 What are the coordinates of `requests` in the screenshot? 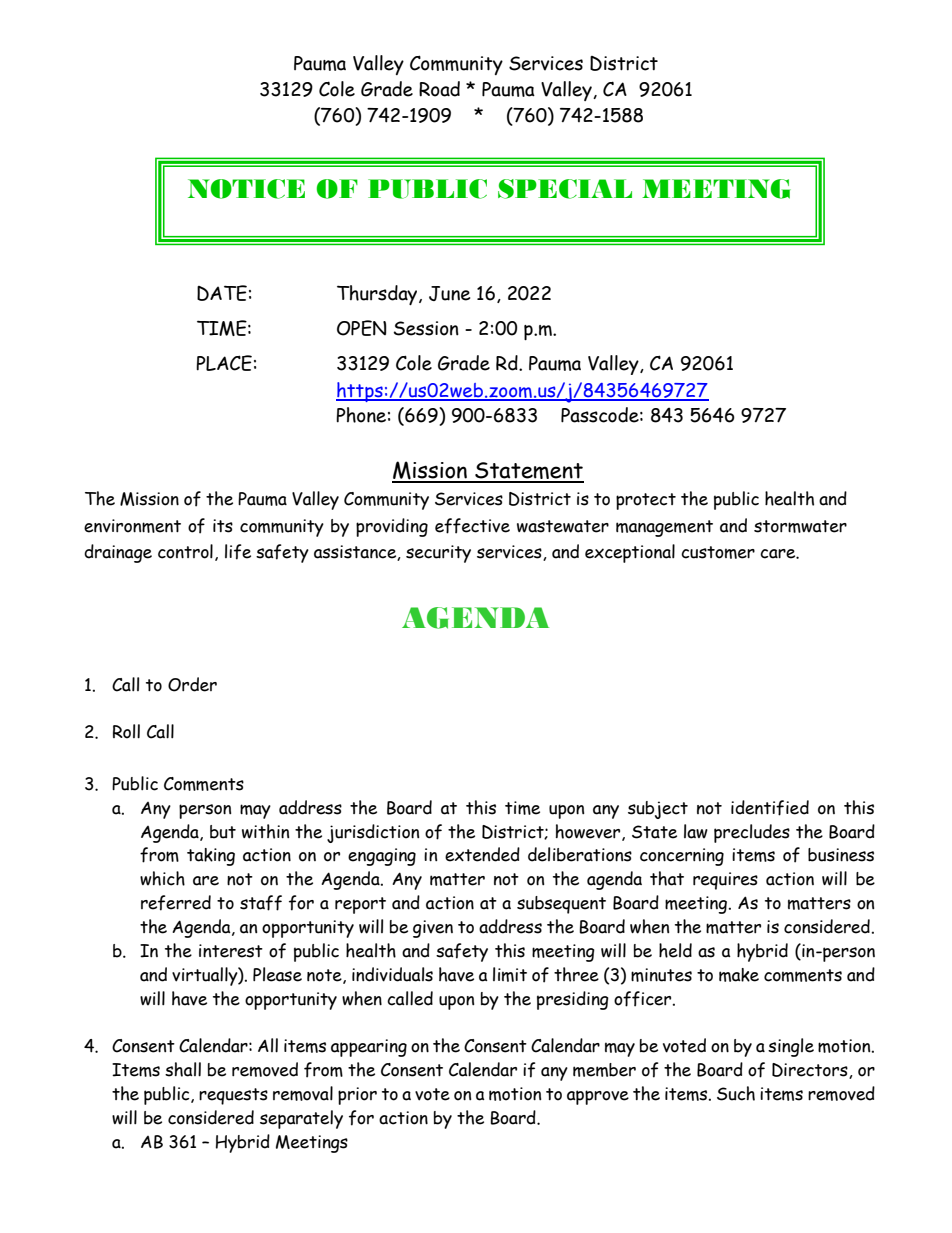 It's located at (233, 1096).
